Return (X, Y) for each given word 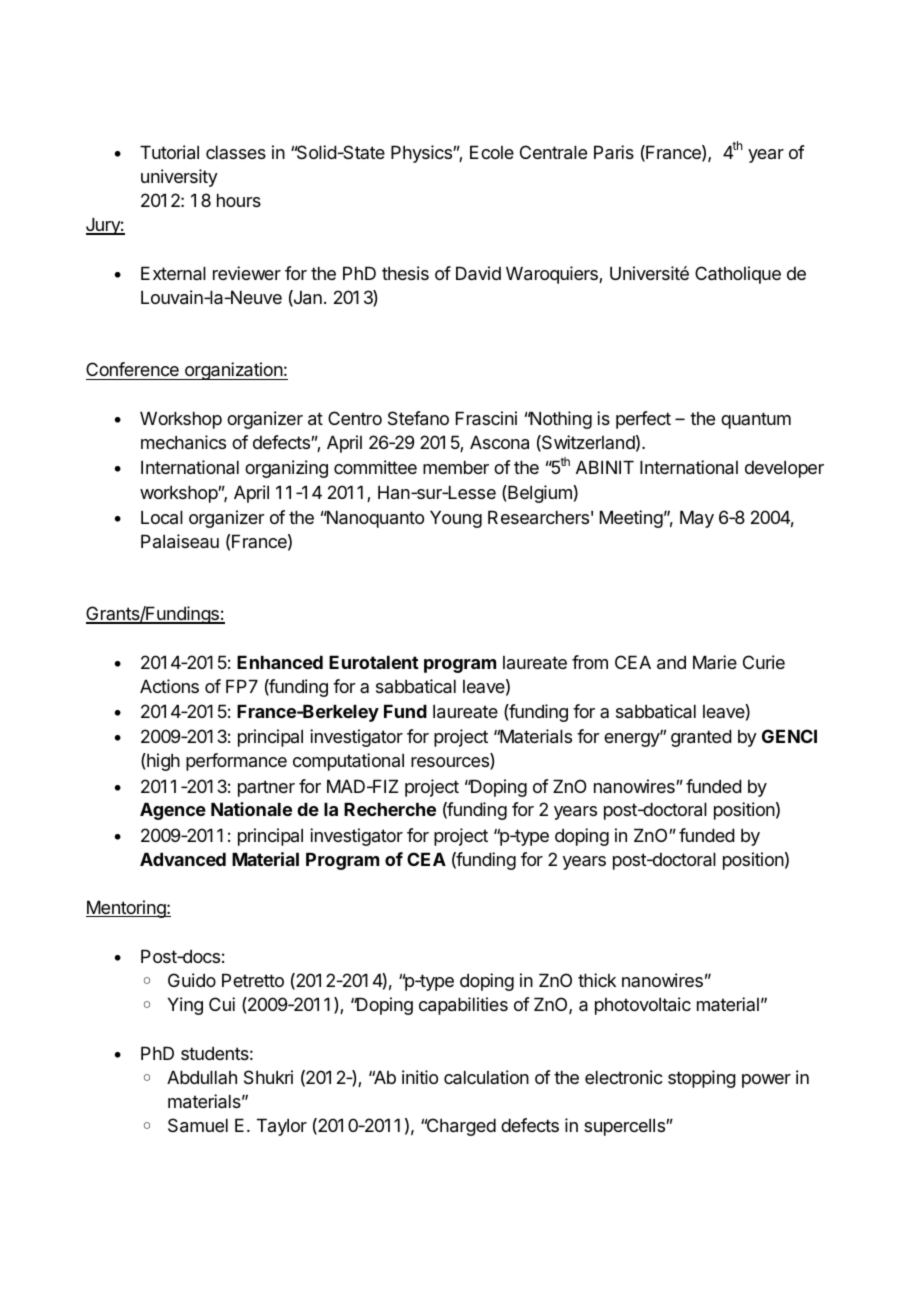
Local (162, 517)
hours (239, 200)
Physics (422, 154)
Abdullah (202, 1077)
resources (451, 763)
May (697, 519)
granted (701, 738)
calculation (486, 1077)
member (456, 467)
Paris (614, 152)
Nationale (251, 809)
